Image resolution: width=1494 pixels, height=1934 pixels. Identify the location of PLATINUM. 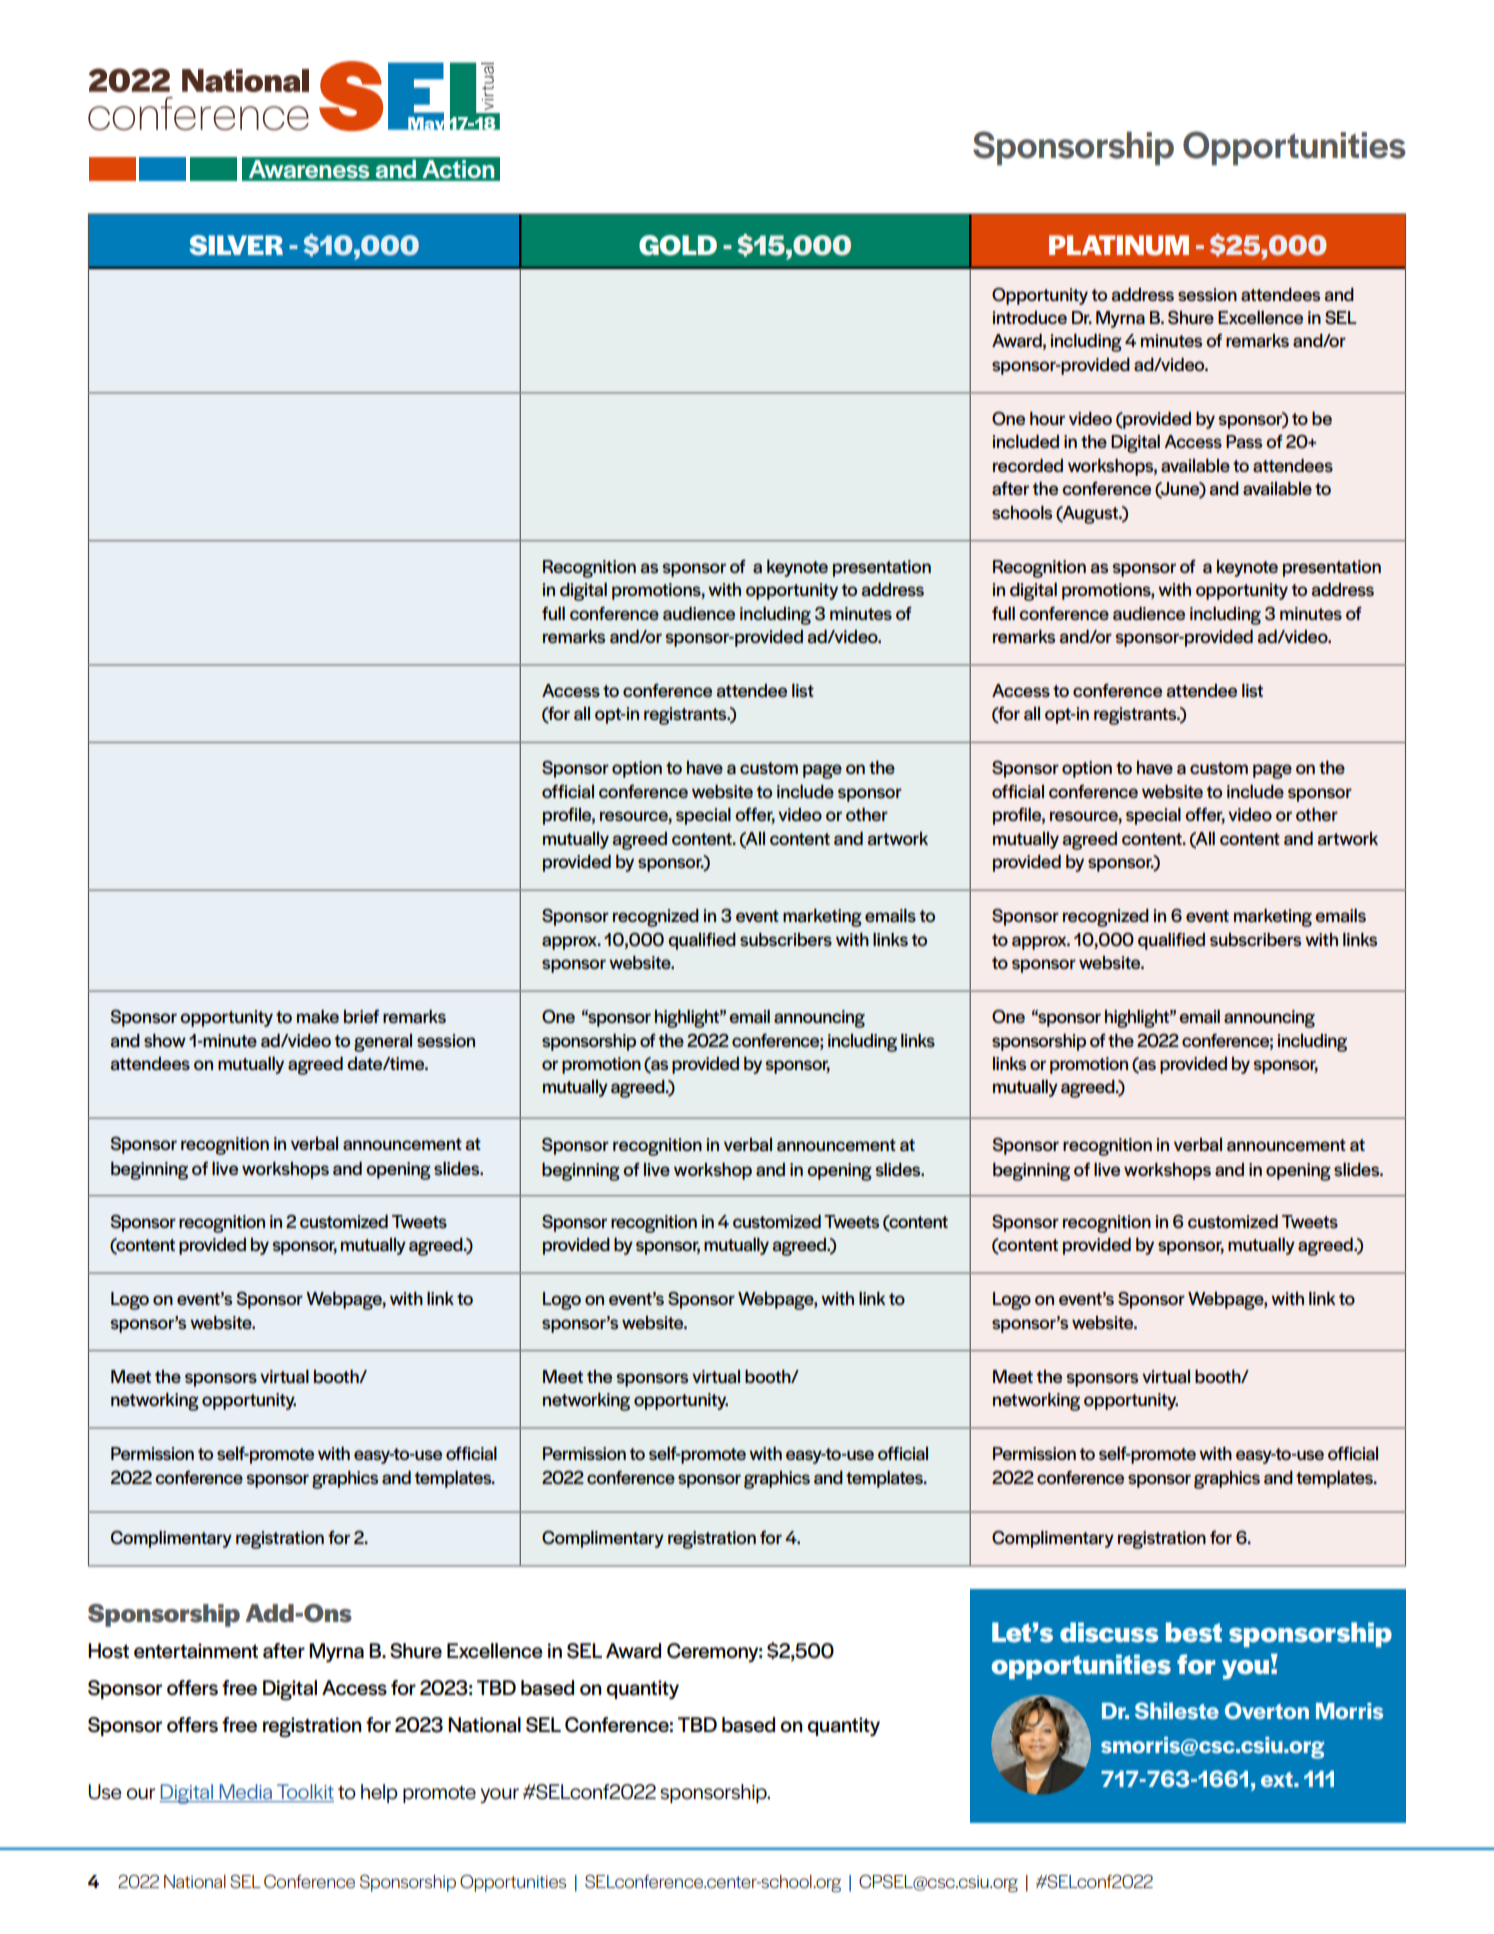
(1119, 245).
